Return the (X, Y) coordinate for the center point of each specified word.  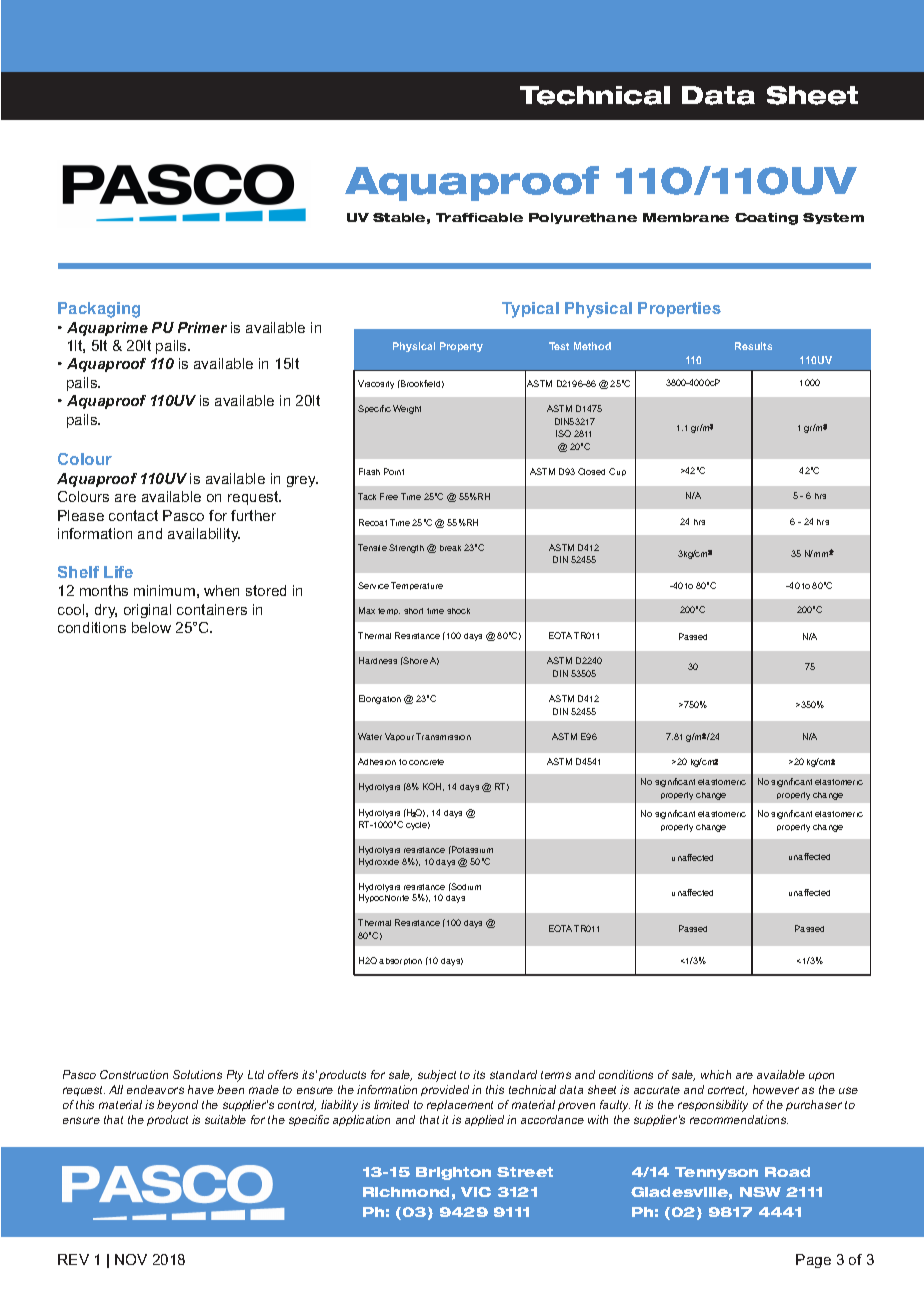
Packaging (99, 310)
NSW (760, 1192)
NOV (131, 1259)
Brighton (453, 1173)
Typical (530, 310)
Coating (766, 219)
